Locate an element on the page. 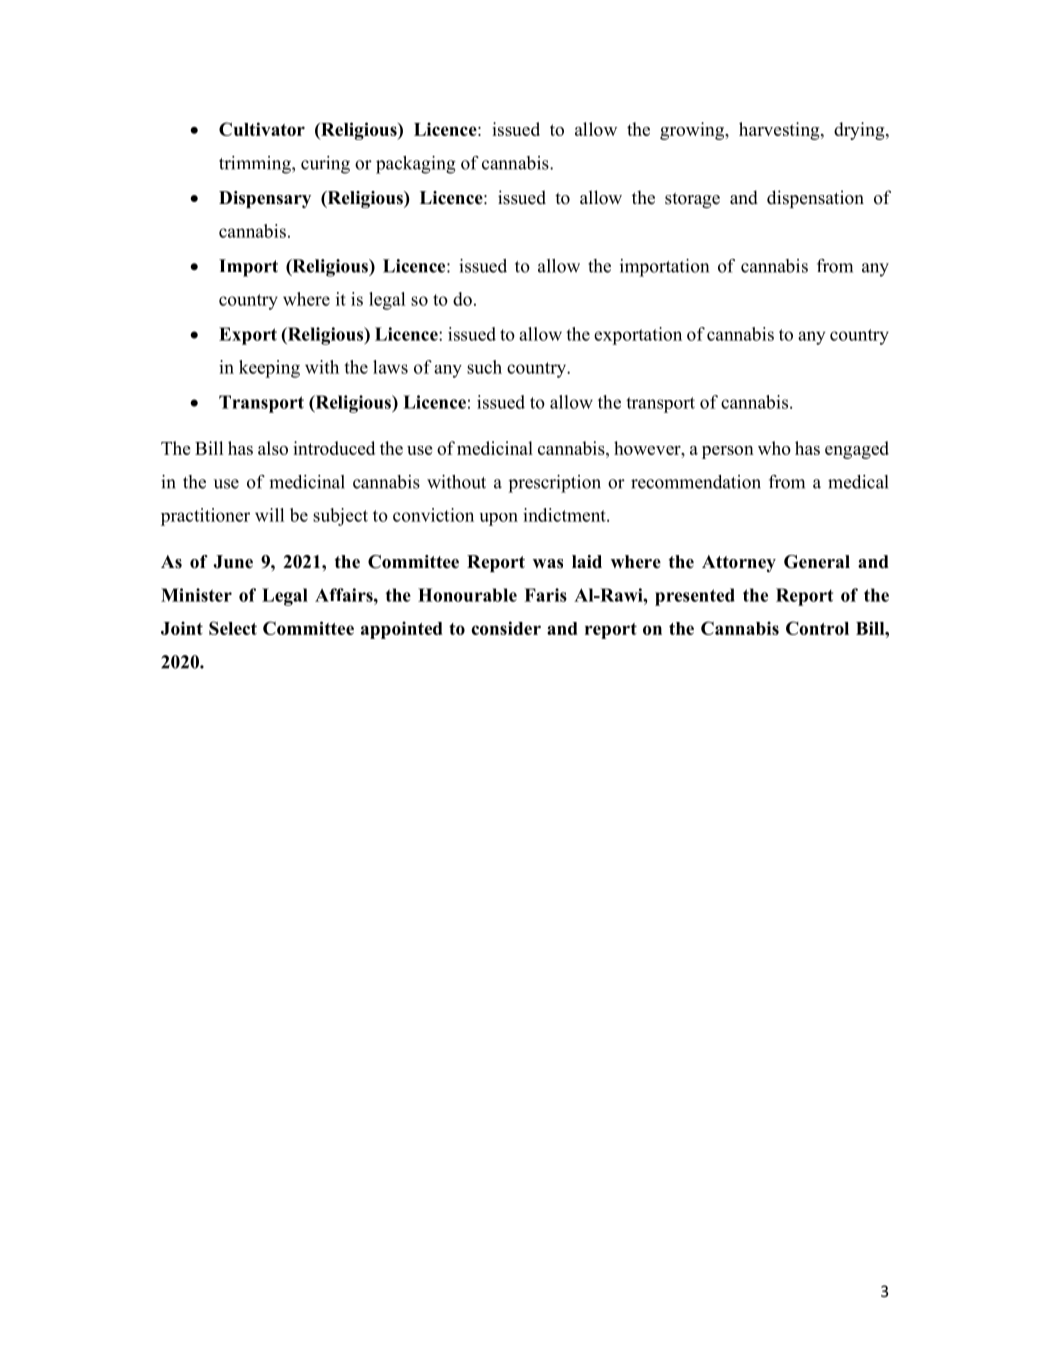 Image resolution: width=1051 pixels, height=1360 pixels. also is located at coordinates (273, 448).
